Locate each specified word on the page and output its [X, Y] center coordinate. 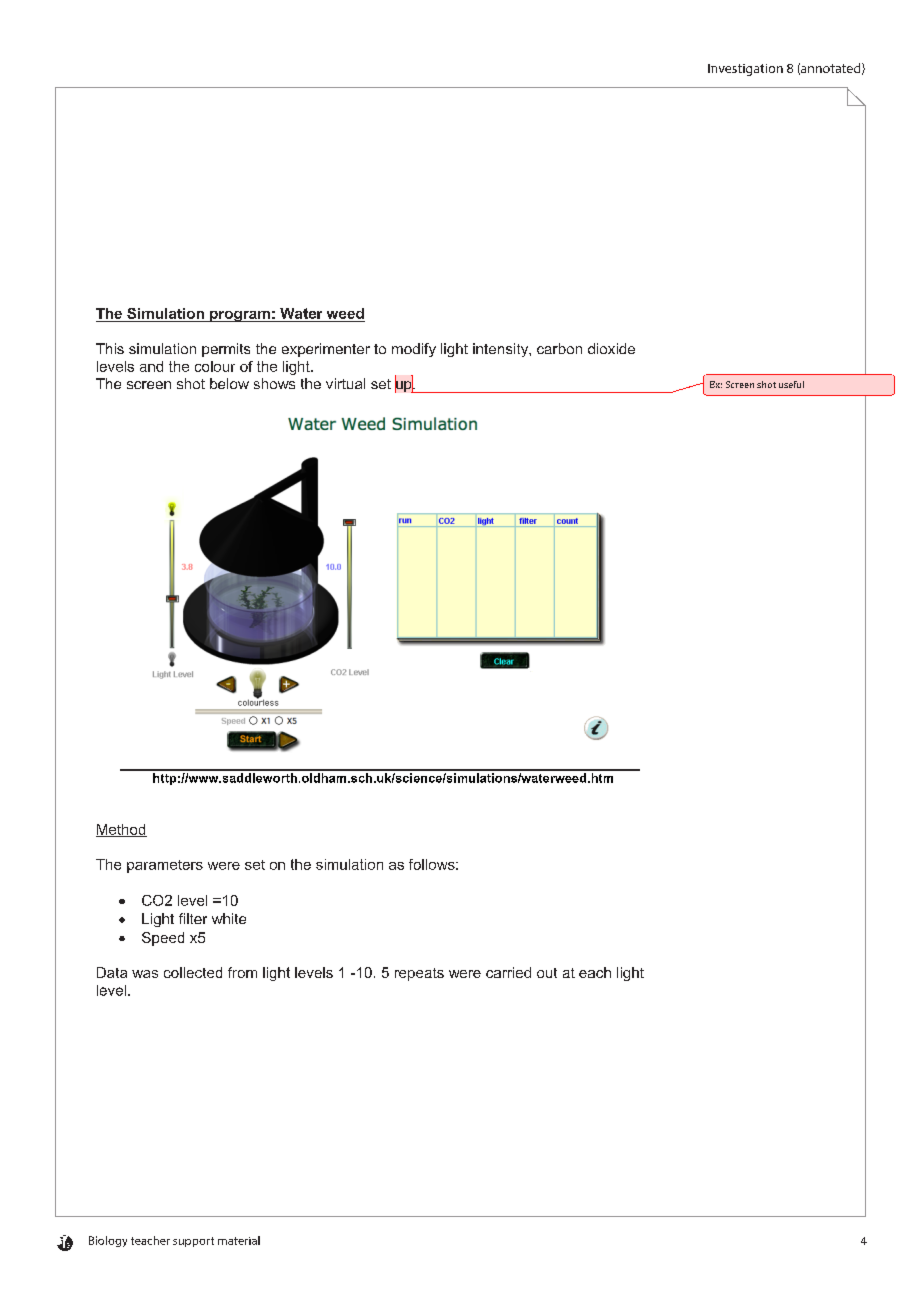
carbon [559, 348]
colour [215, 366]
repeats [419, 974]
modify [414, 350]
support [193, 1242]
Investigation [745, 70]
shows [274, 383]
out [547, 973]
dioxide [611, 348]
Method [121, 830]
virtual [345, 383]
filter [193, 918]
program [240, 316]
